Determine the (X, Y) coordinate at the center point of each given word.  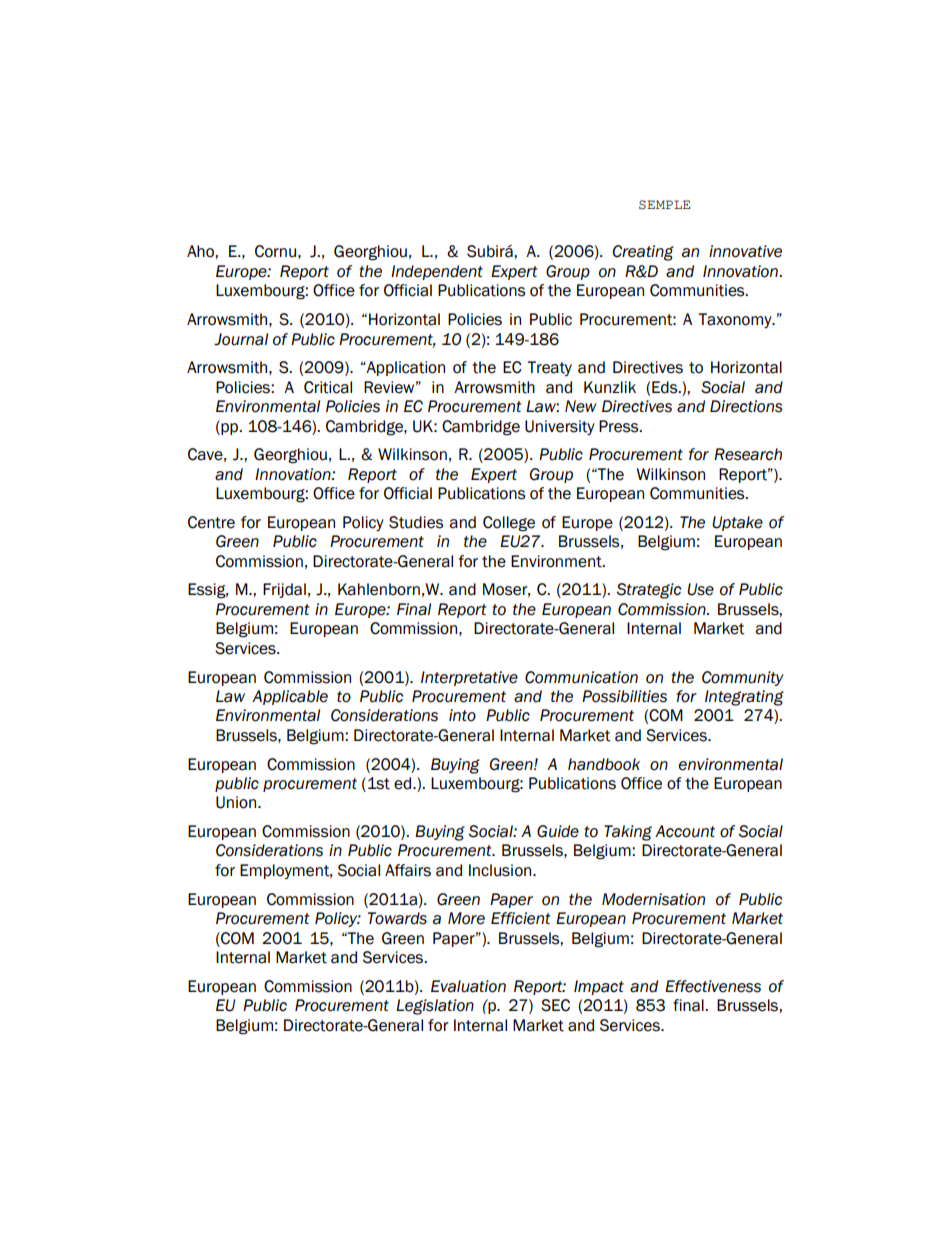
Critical (328, 387)
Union (237, 802)
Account (685, 831)
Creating (643, 253)
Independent (437, 272)
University (560, 427)
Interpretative (469, 678)
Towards (397, 918)
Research (748, 454)
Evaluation (468, 986)
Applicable (290, 697)
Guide (558, 831)
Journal (241, 339)
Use (700, 589)
